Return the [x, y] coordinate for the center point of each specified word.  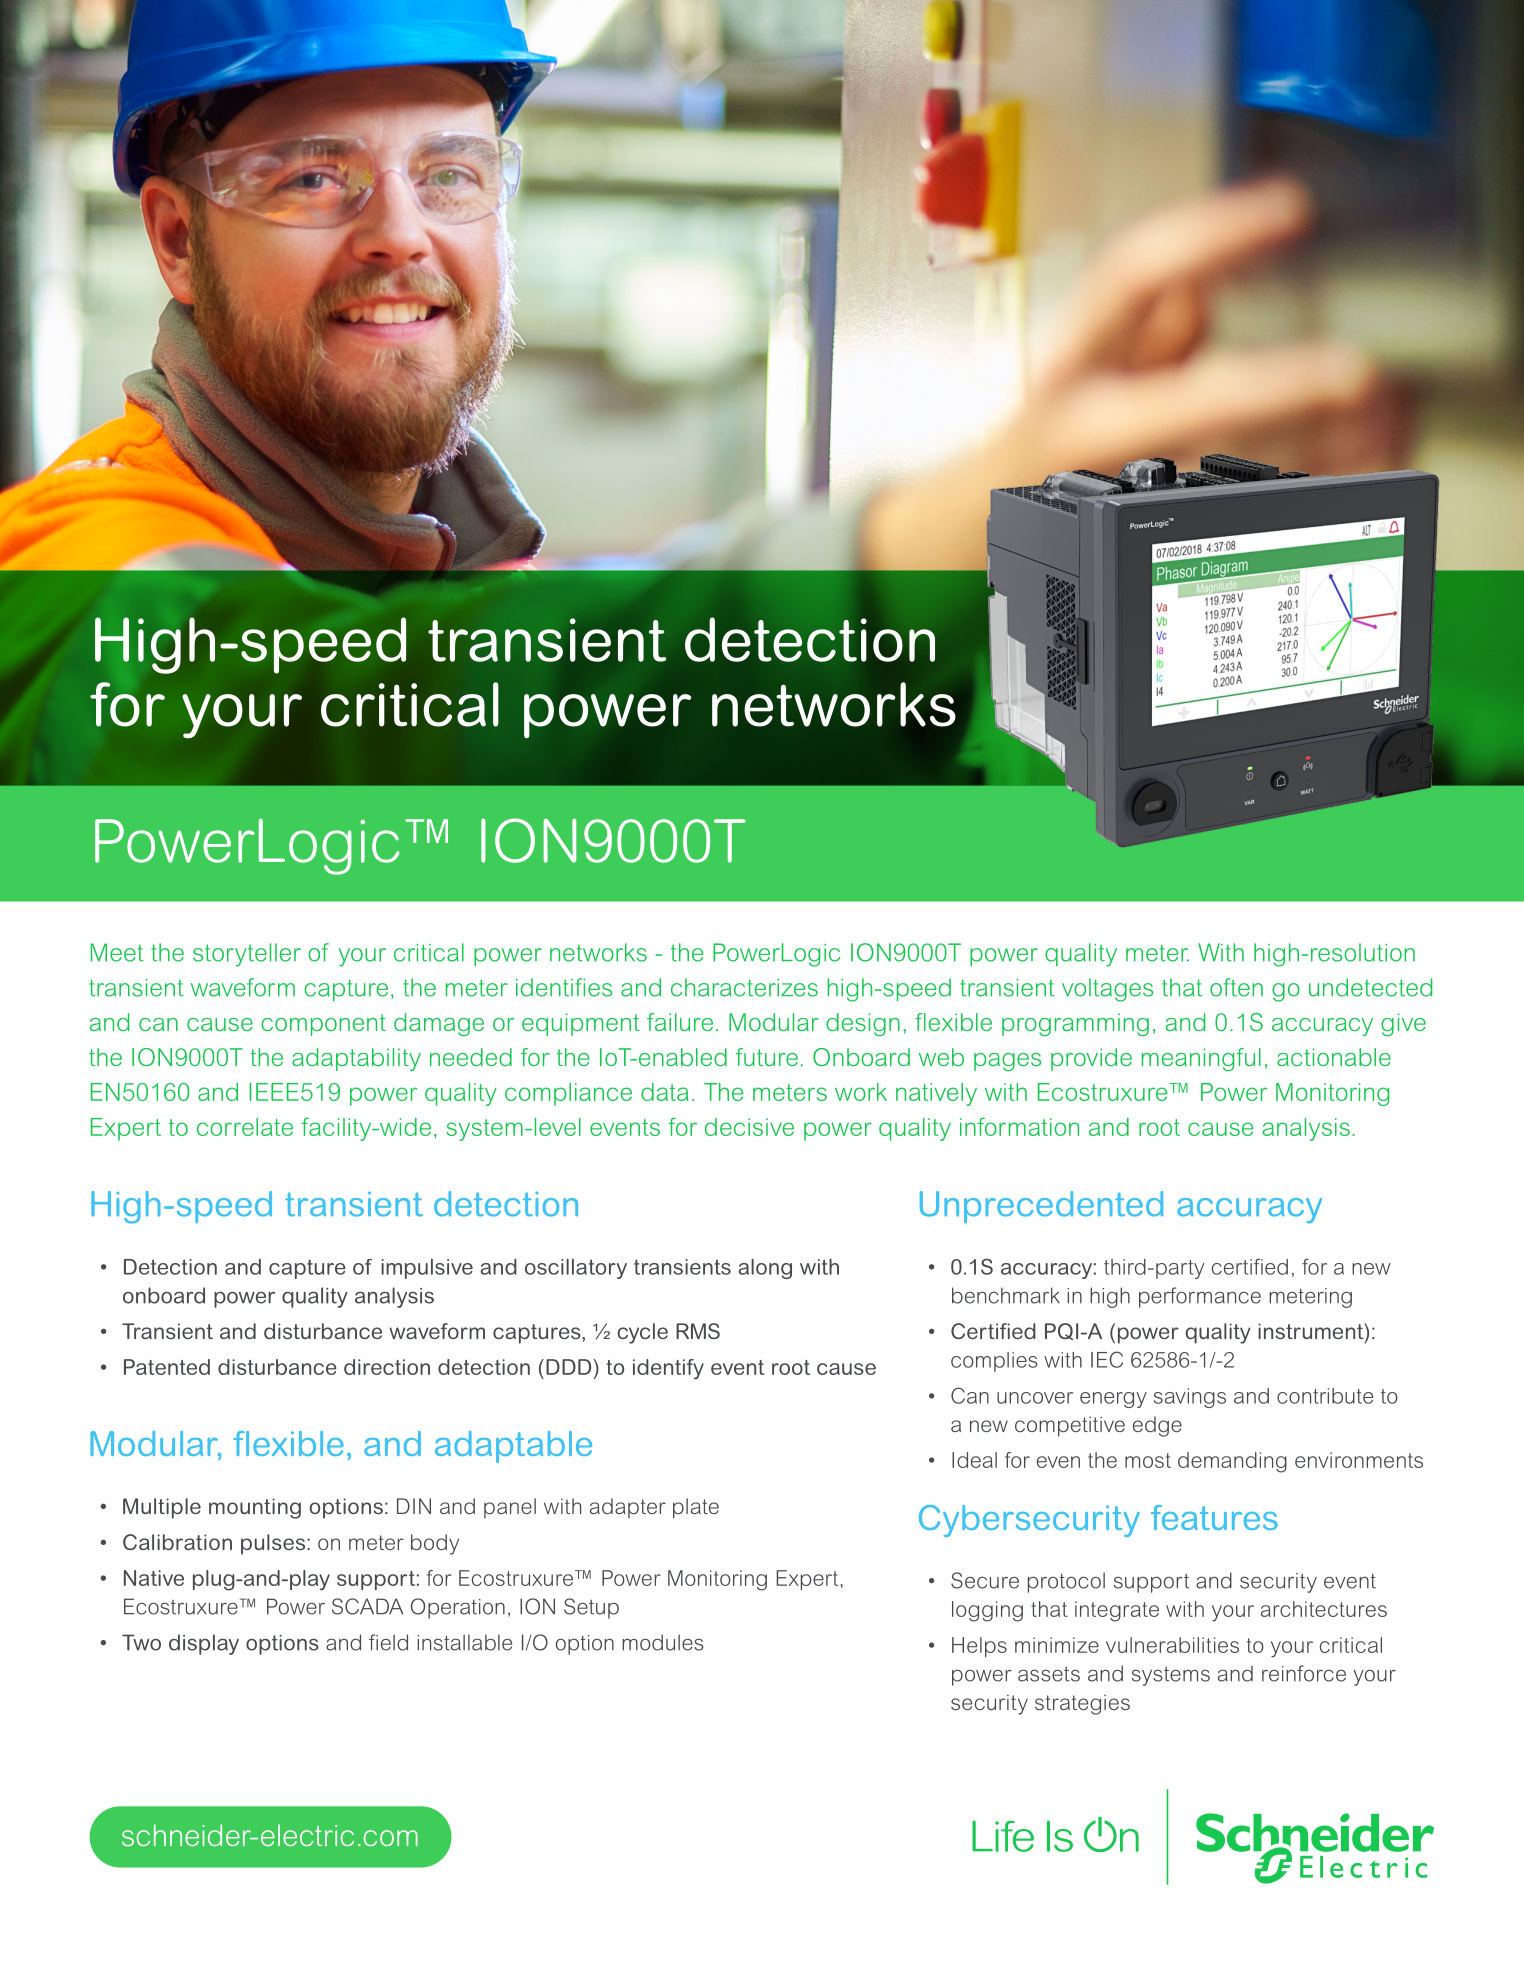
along [765, 1269]
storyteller [247, 955]
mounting [255, 1508]
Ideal [974, 1460]
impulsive [427, 1269]
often [1236, 987]
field [388, 1642]
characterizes [744, 987]
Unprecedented [1041, 1207]
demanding [1232, 1462]
